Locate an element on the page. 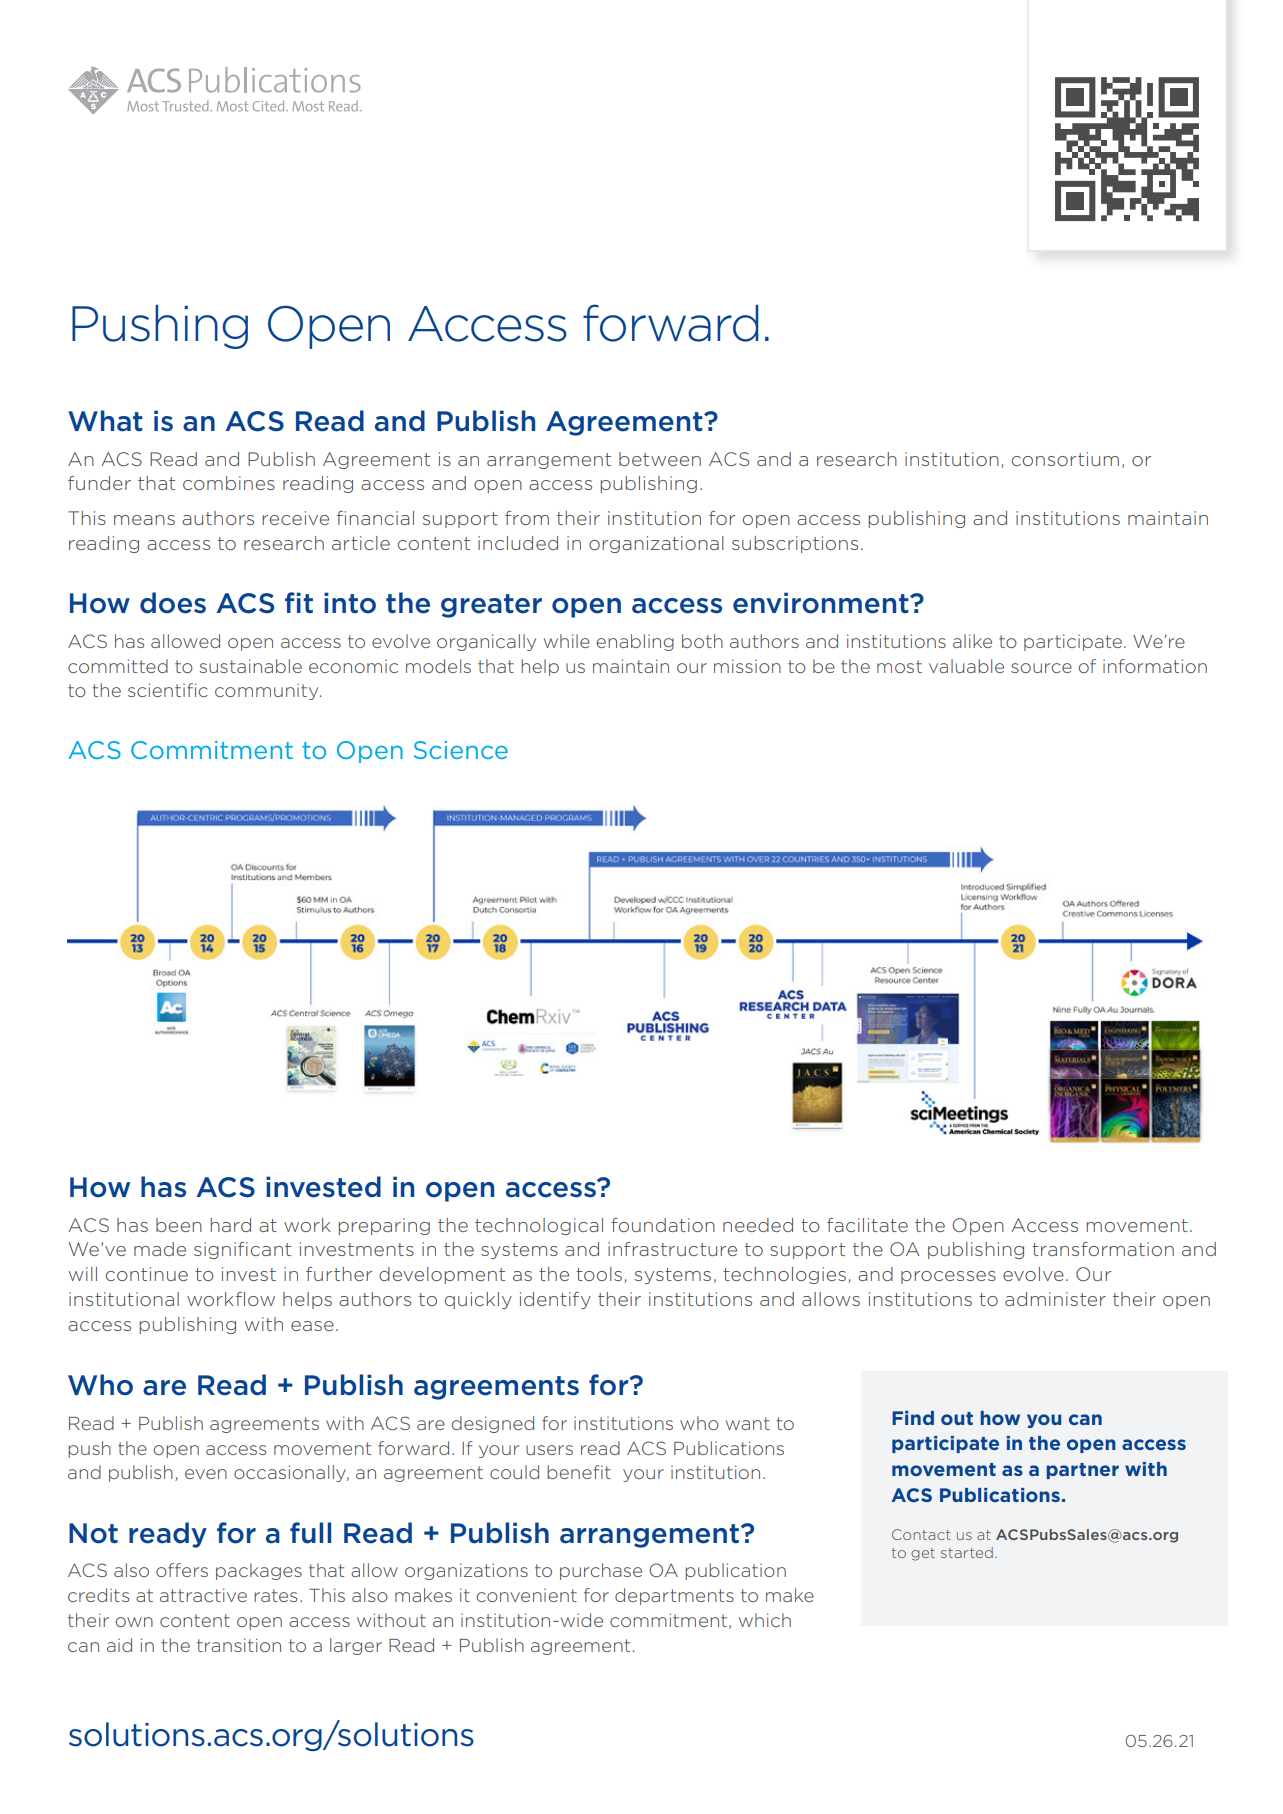 Image resolution: width=1283 pixels, height=1814 pixels. hard is located at coordinates (230, 1225).
